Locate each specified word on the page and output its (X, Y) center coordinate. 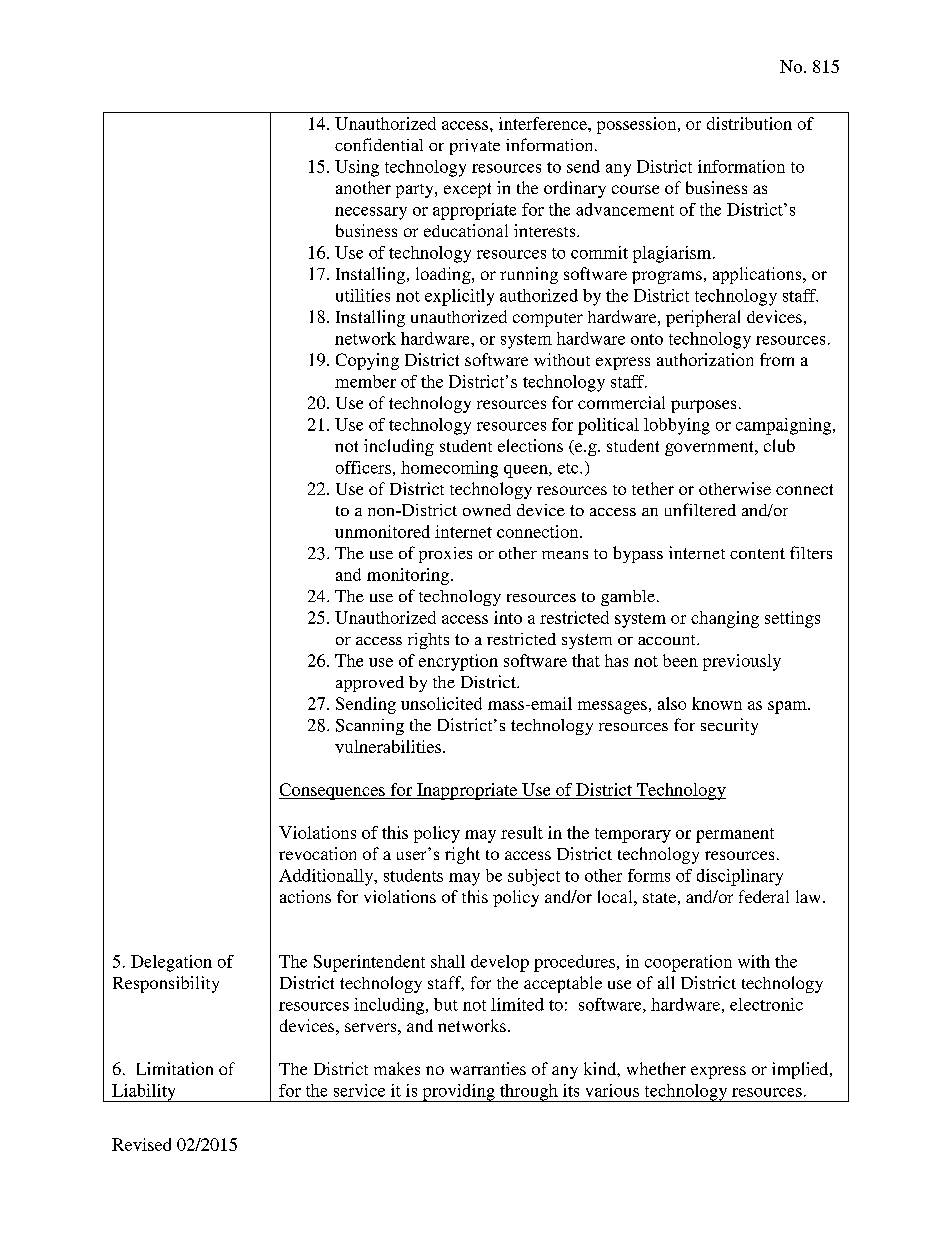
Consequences (333, 791)
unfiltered (700, 509)
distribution (749, 123)
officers (363, 467)
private (475, 147)
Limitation (175, 1068)
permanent (735, 835)
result (522, 832)
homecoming (449, 469)
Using (357, 168)
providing (458, 1093)
